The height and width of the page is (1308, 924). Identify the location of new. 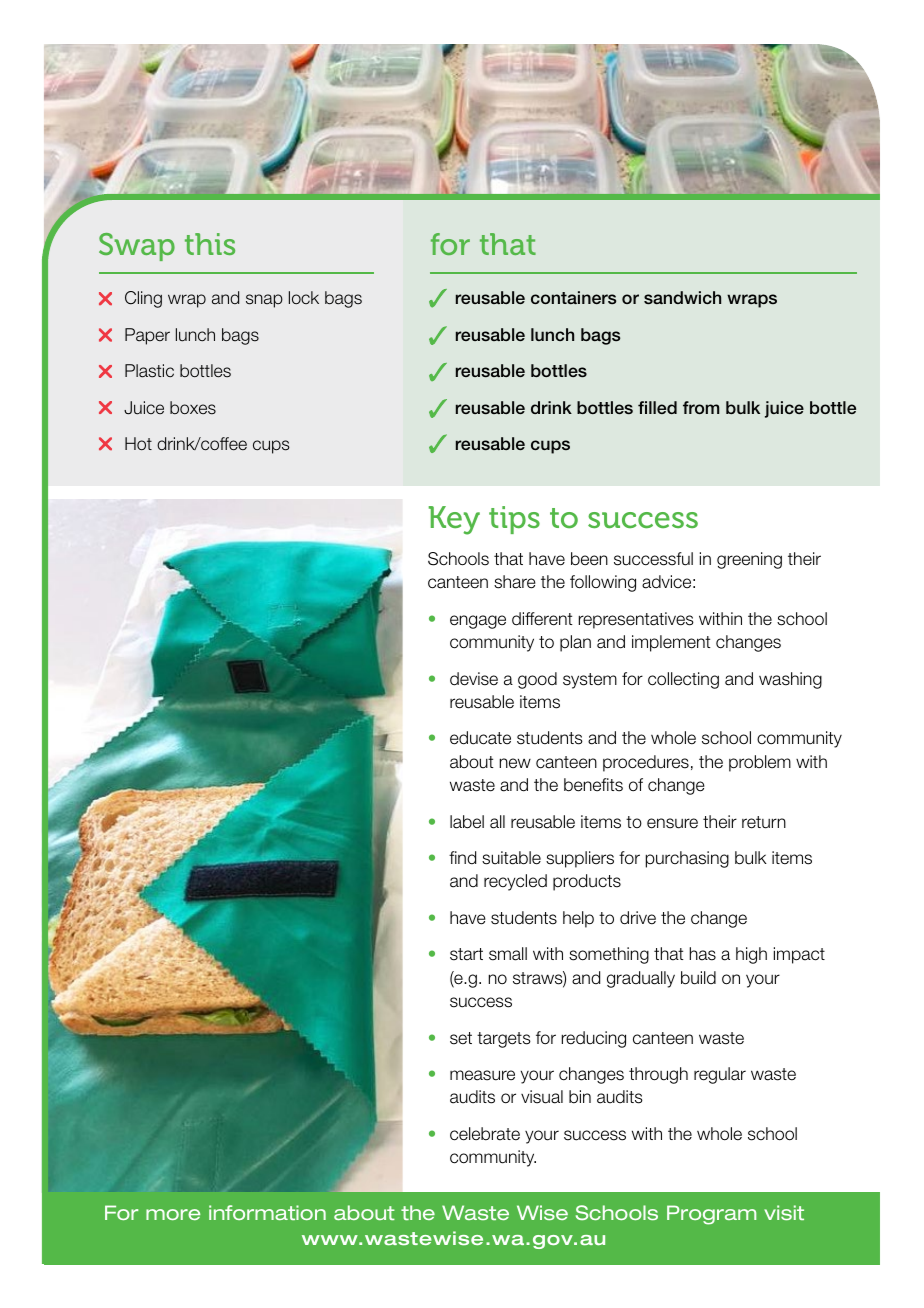
(515, 763).
